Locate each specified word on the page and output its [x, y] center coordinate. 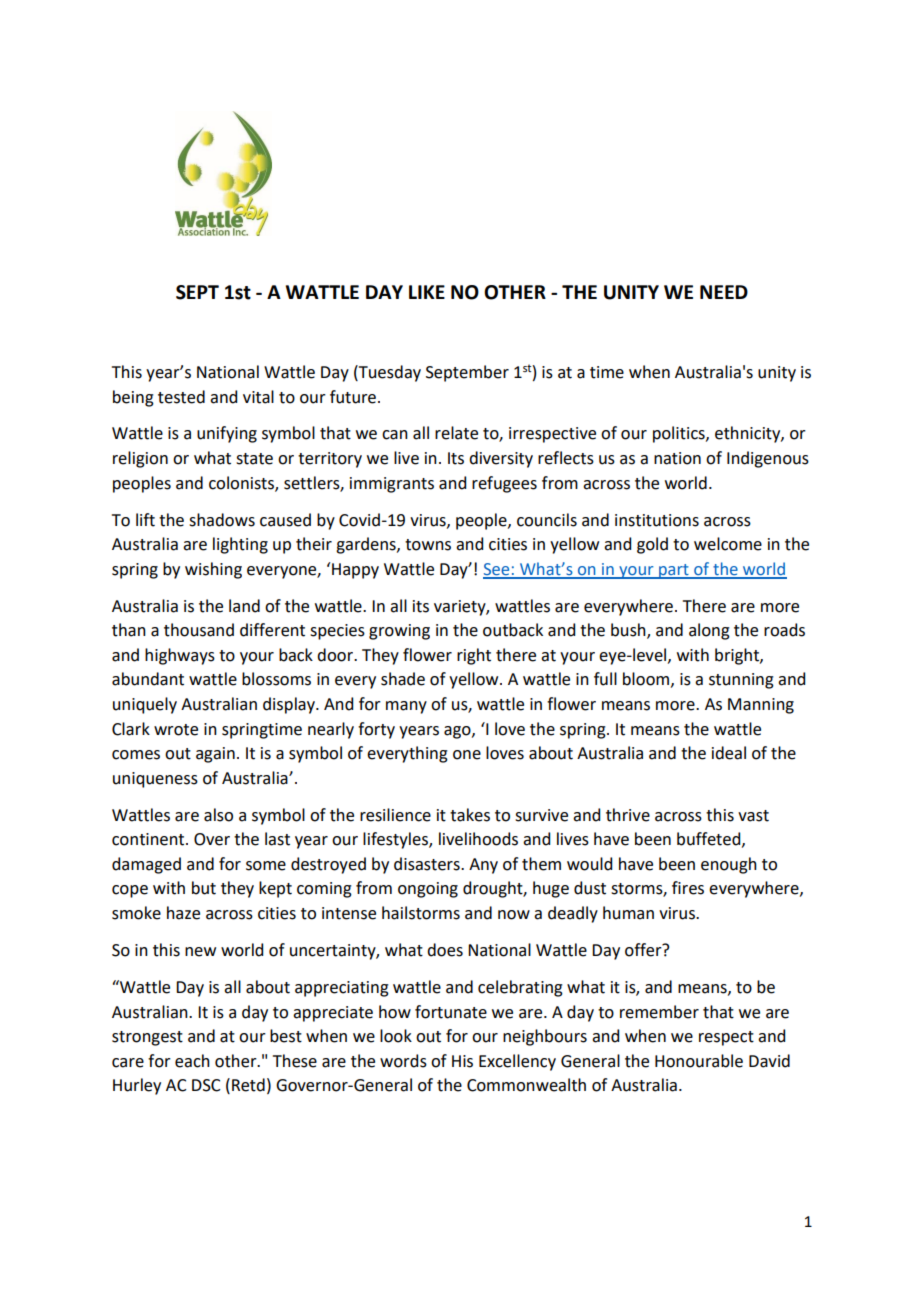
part [674, 571]
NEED [724, 292]
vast [753, 816]
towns [428, 545]
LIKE [427, 292]
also [218, 815]
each [192, 1061]
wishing [213, 570]
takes [470, 815]
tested [181, 397]
